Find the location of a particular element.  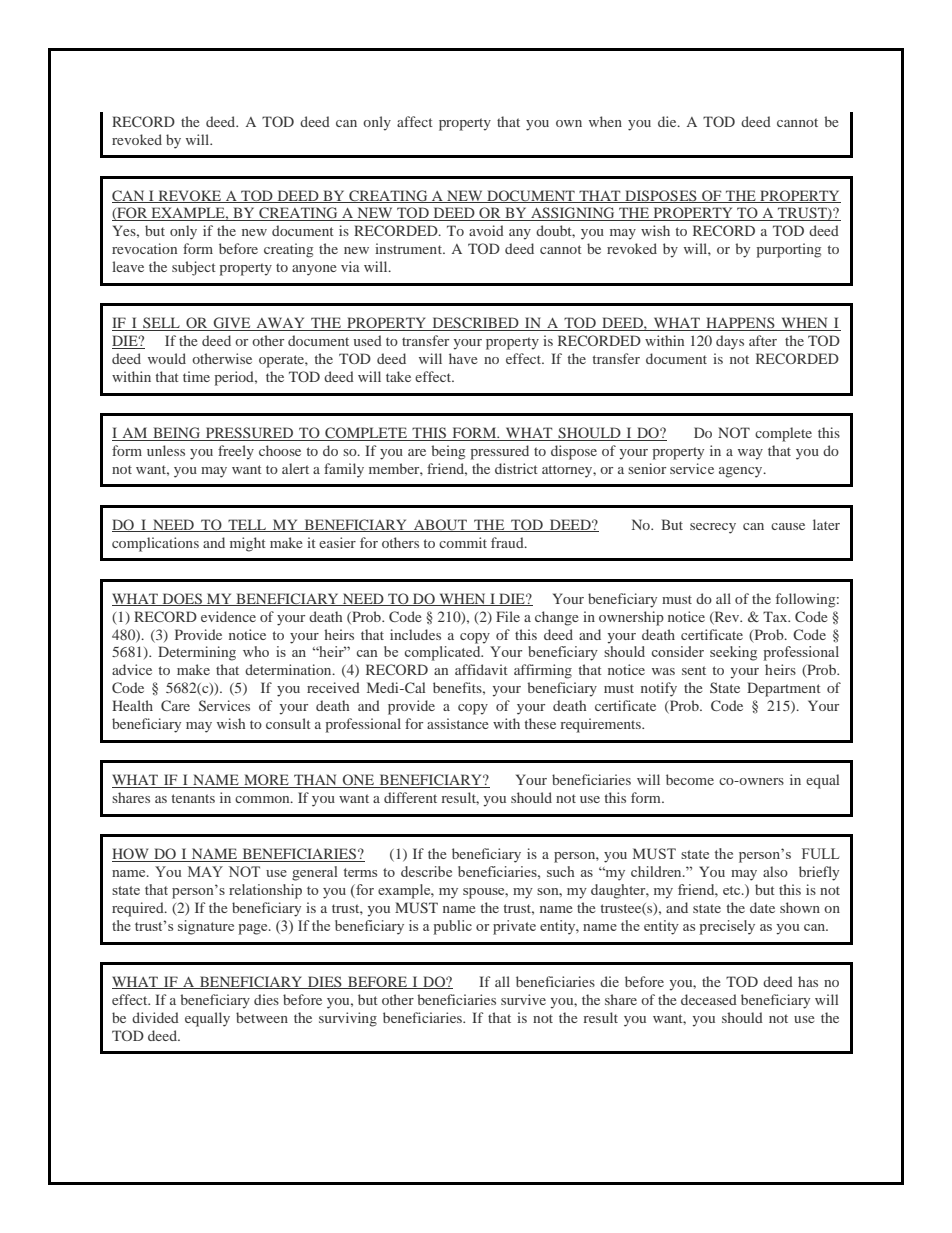

survive is located at coordinates (523, 999).
